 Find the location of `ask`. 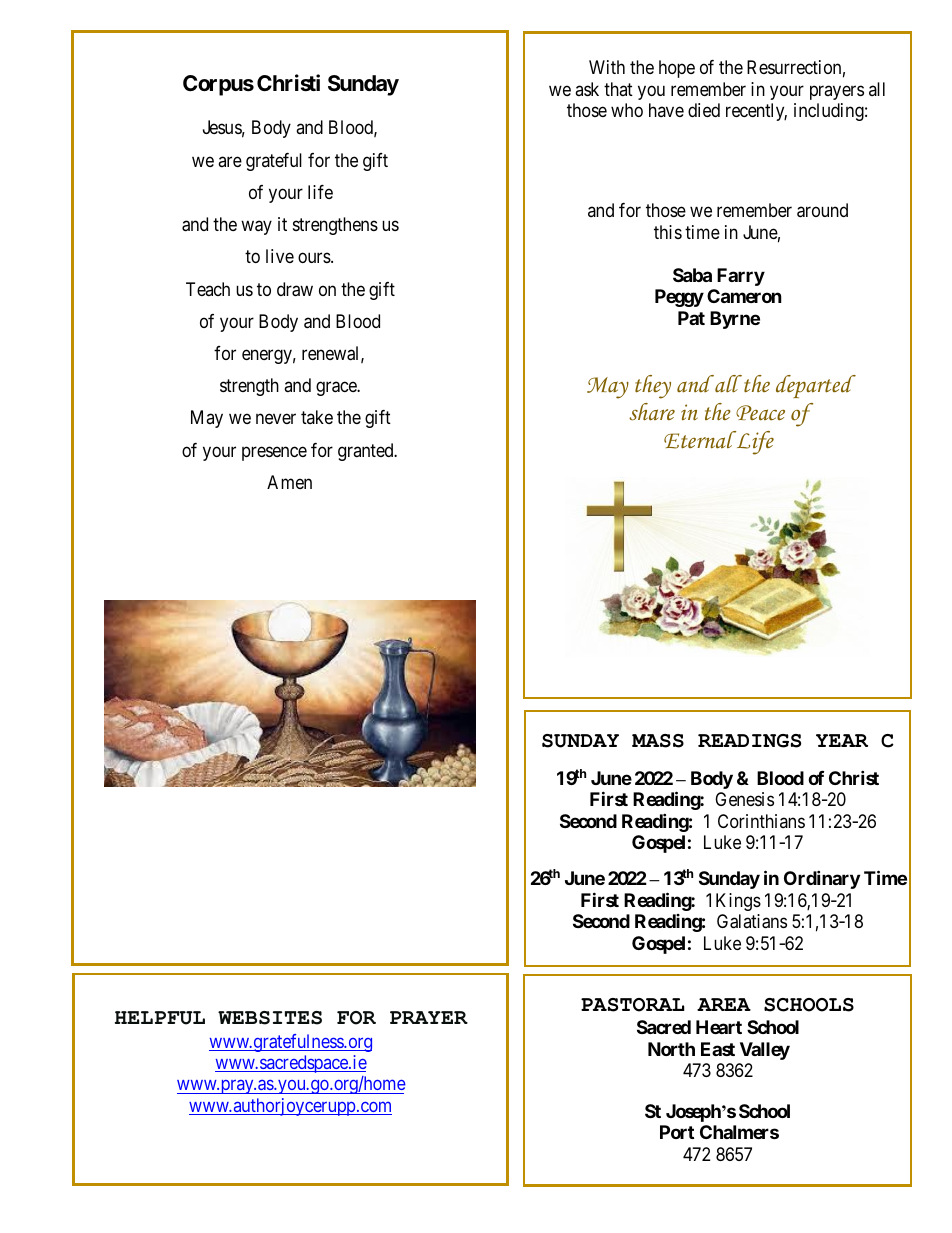

ask is located at coordinates (587, 89).
